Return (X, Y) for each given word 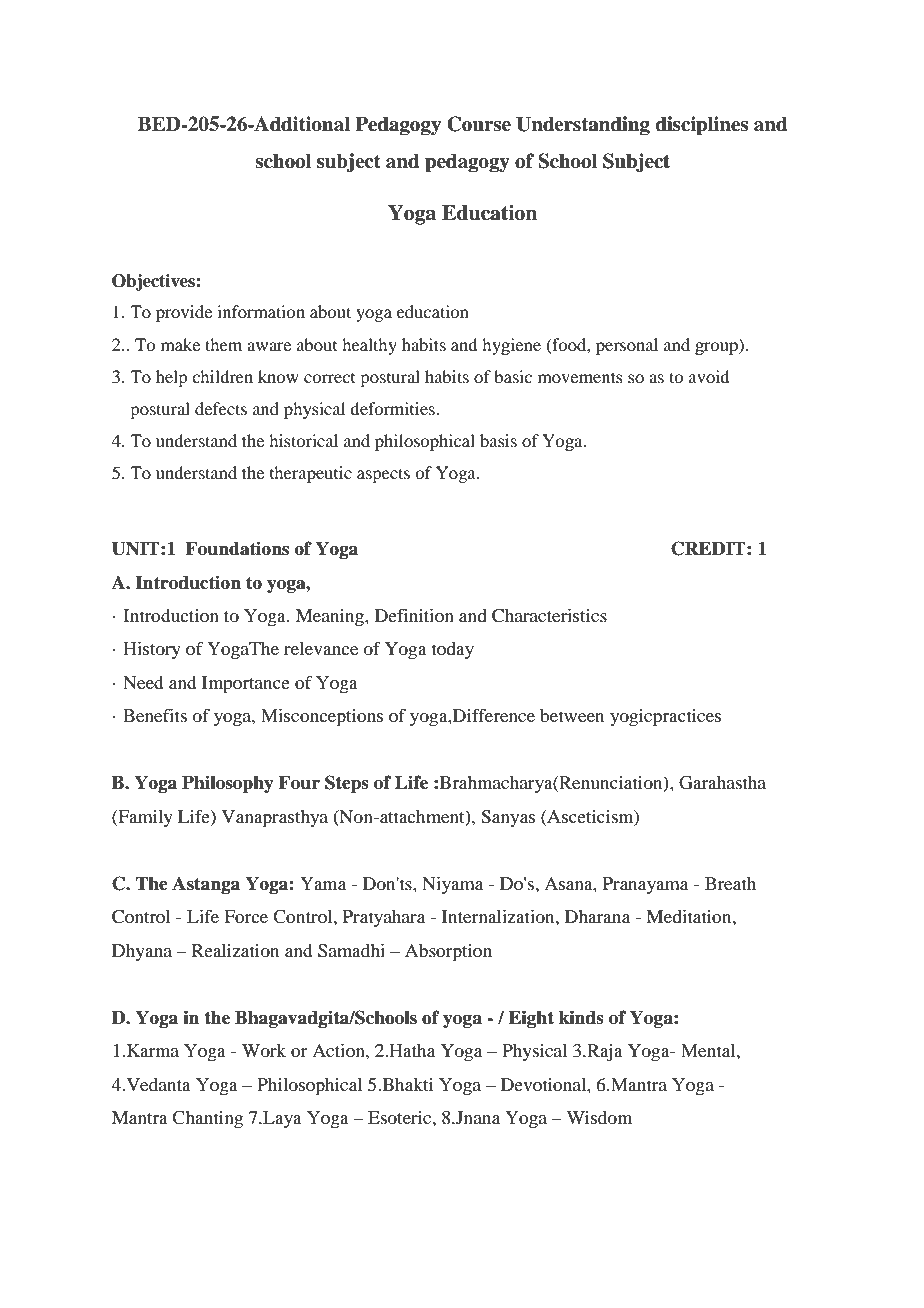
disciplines (701, 126)
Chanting (207, 1120)
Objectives (154, 282)
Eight (531, 1019)
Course (479, 124)
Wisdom (599, 1117)
